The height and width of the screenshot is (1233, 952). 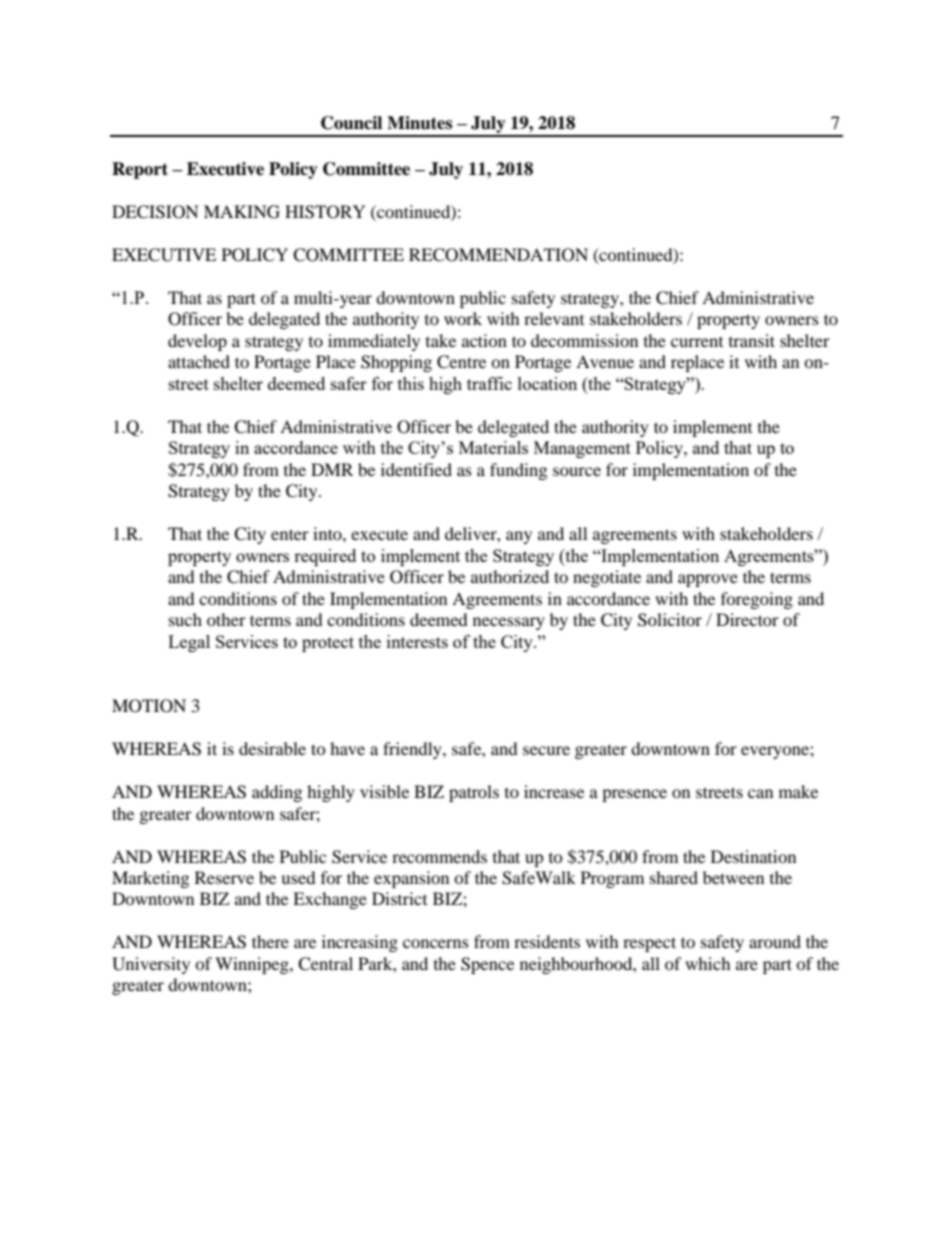 What do you see at coordinates (708, 963) in the screenshot?
I see `which` at bounding box center [708, 963].
